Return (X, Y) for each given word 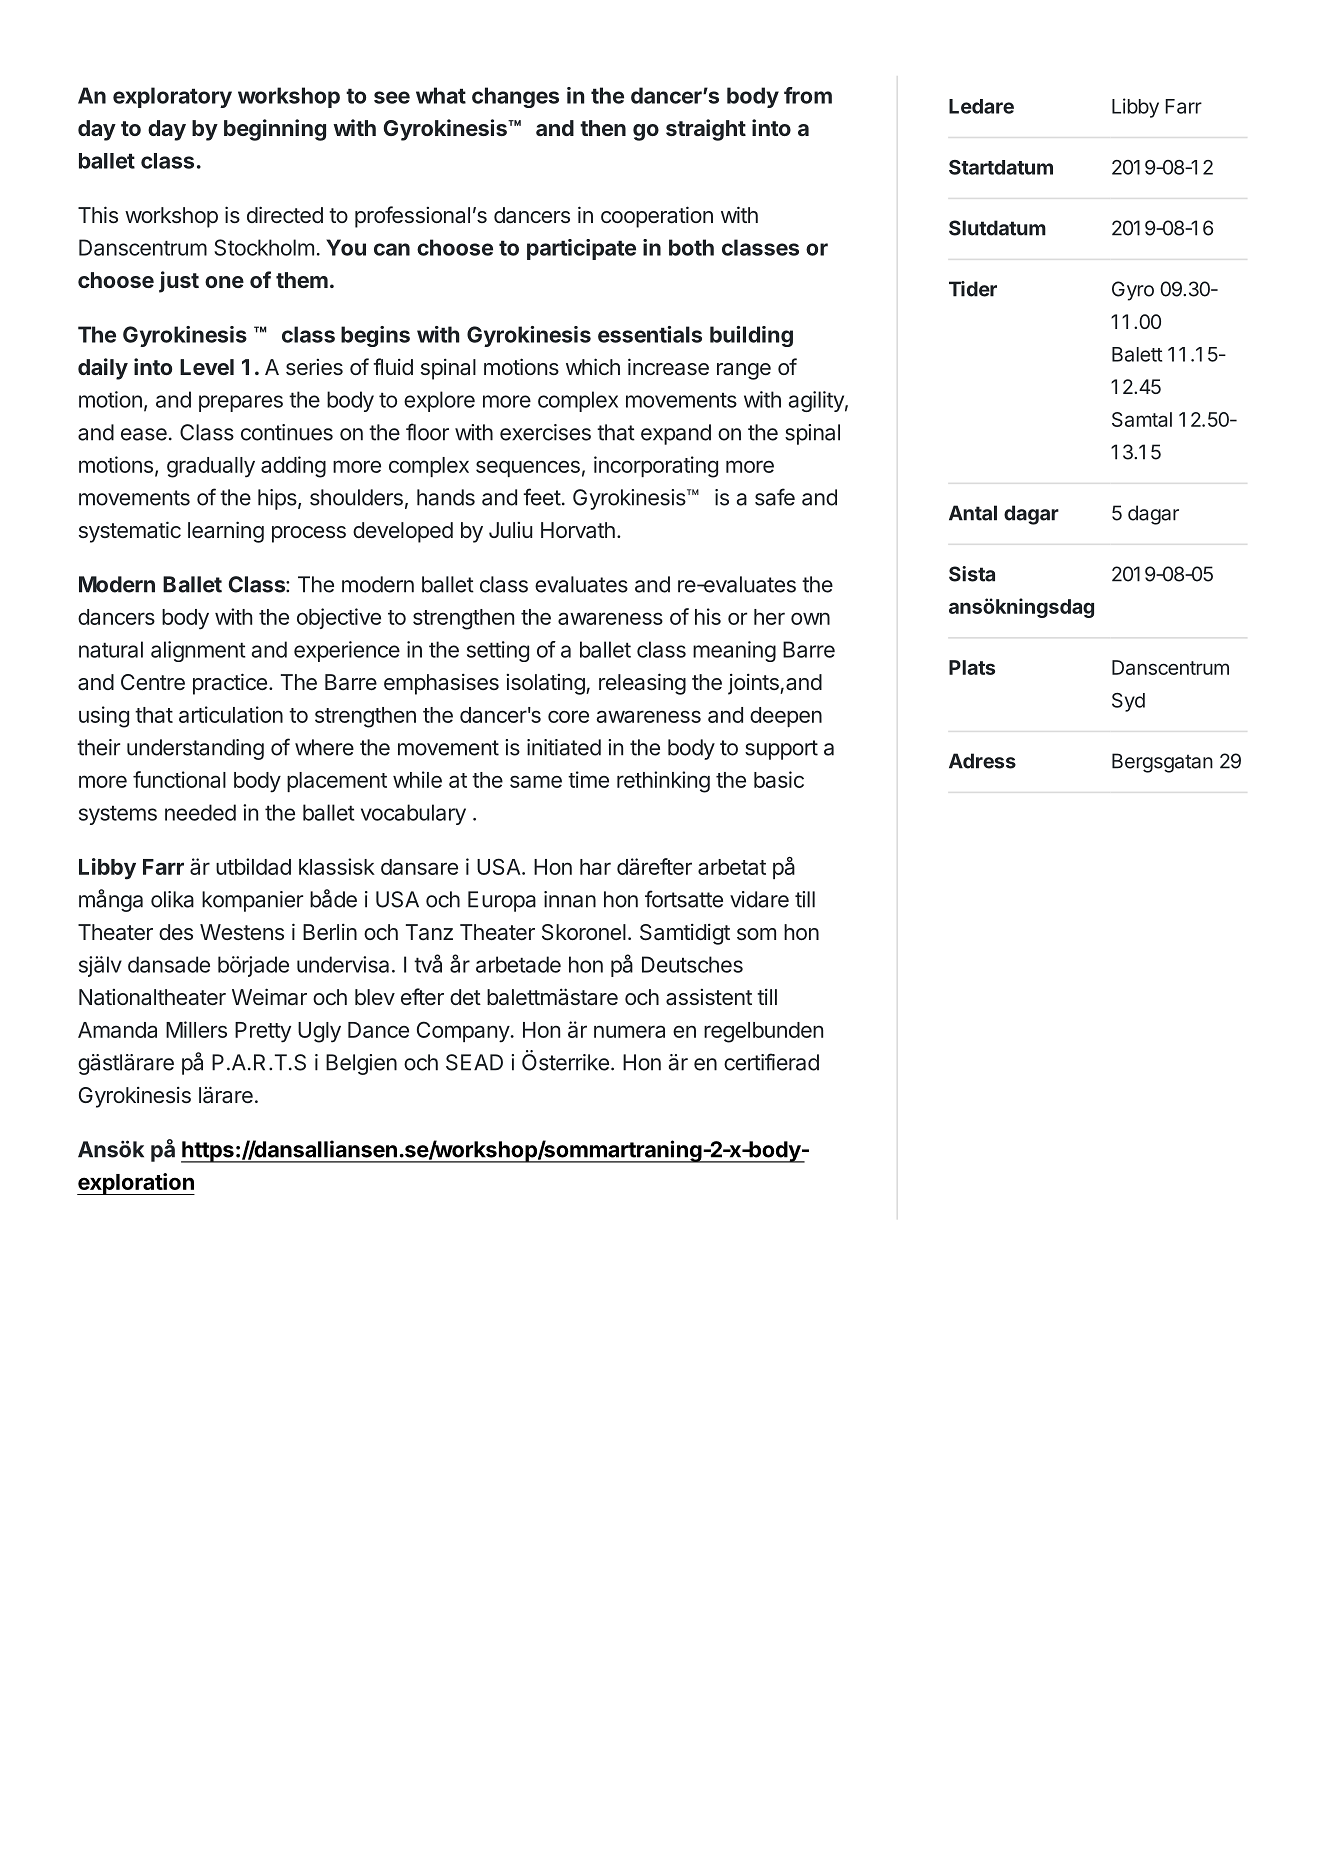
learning (226, 532)
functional (179, 779)
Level (207, 367)
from (808, 95)
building (751, 336)
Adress (982, 761)
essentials (650, 334)
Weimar (269, 996)
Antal (973, 513)
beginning (275, 130)
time (588, 779)
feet (542, 497)
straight (706, 130)
